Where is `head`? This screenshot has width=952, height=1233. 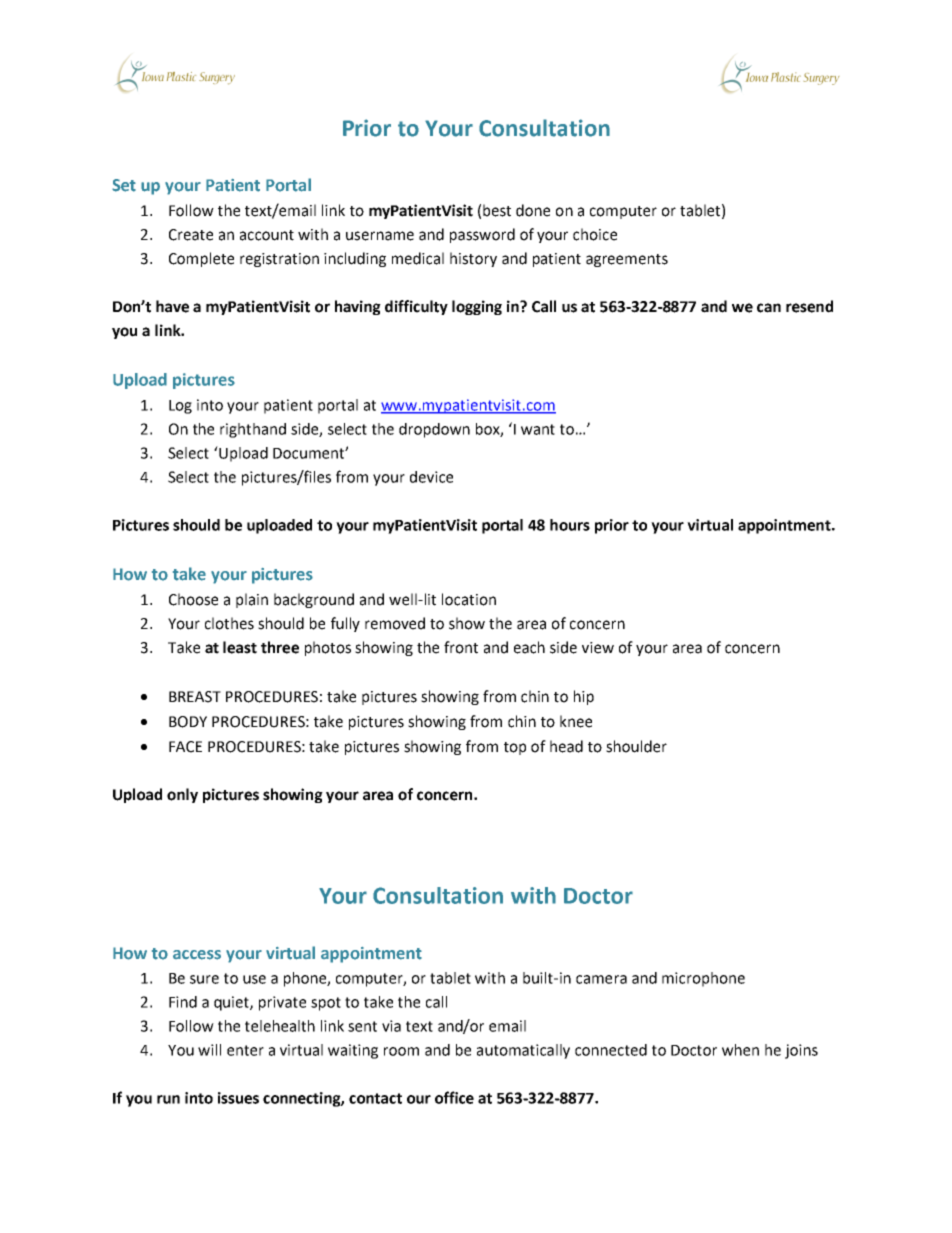
head is located at coordinates (566, 746).
